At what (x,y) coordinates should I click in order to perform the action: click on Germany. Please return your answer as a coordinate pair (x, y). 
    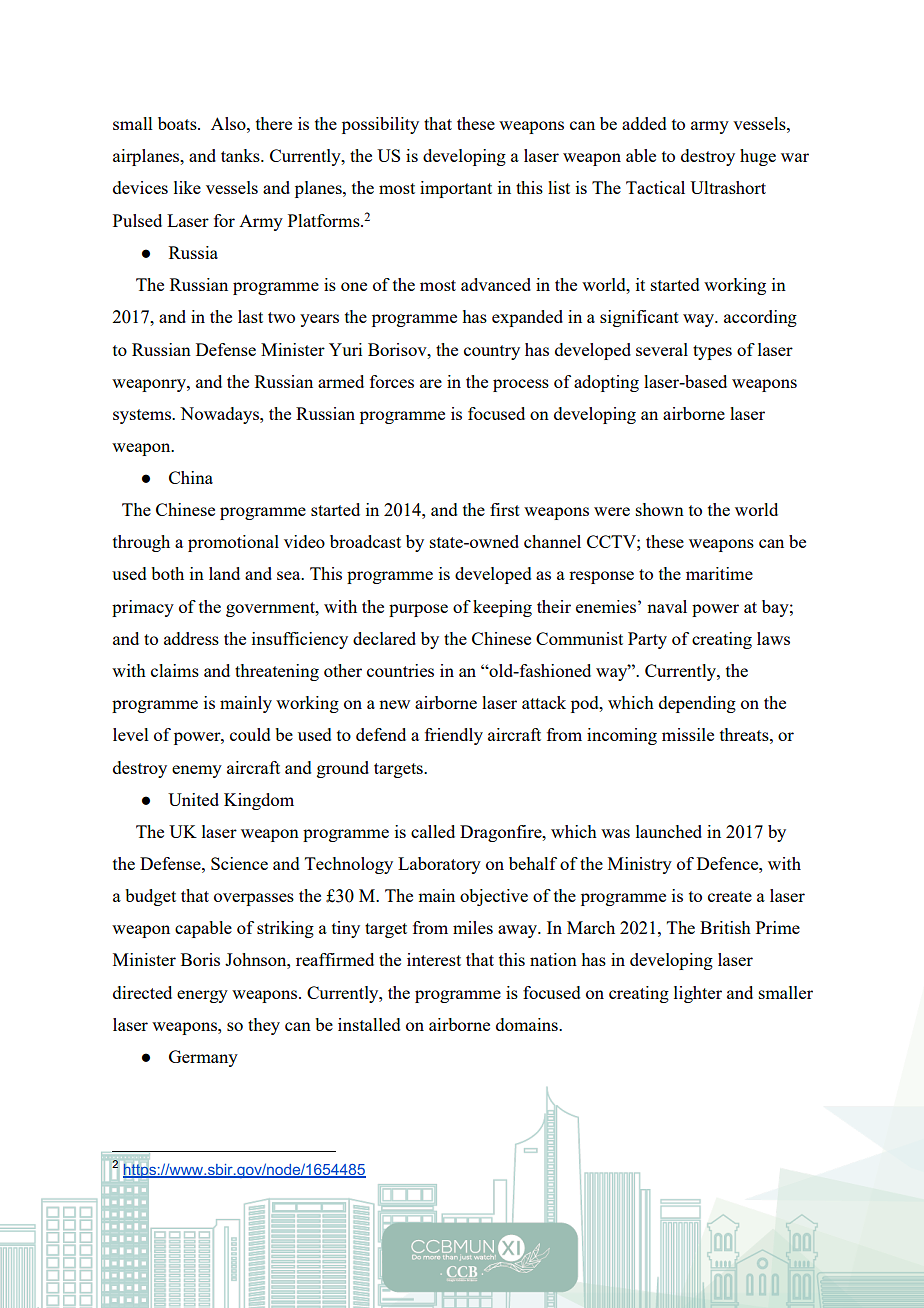
    Looking at the image, I should click on (203, 1058).
